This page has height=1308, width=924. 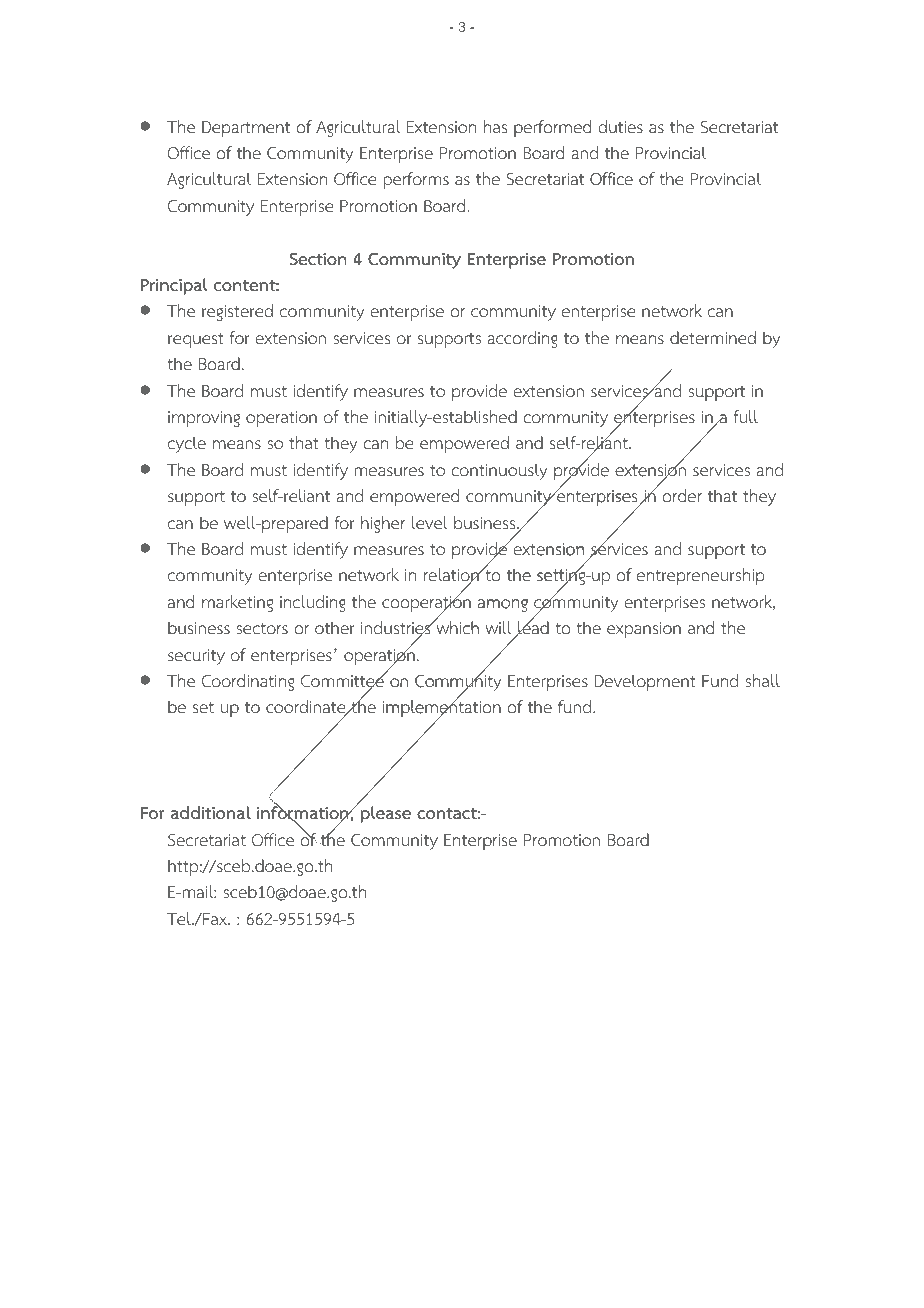 I want to click on order, so click(x=682, y=496).
